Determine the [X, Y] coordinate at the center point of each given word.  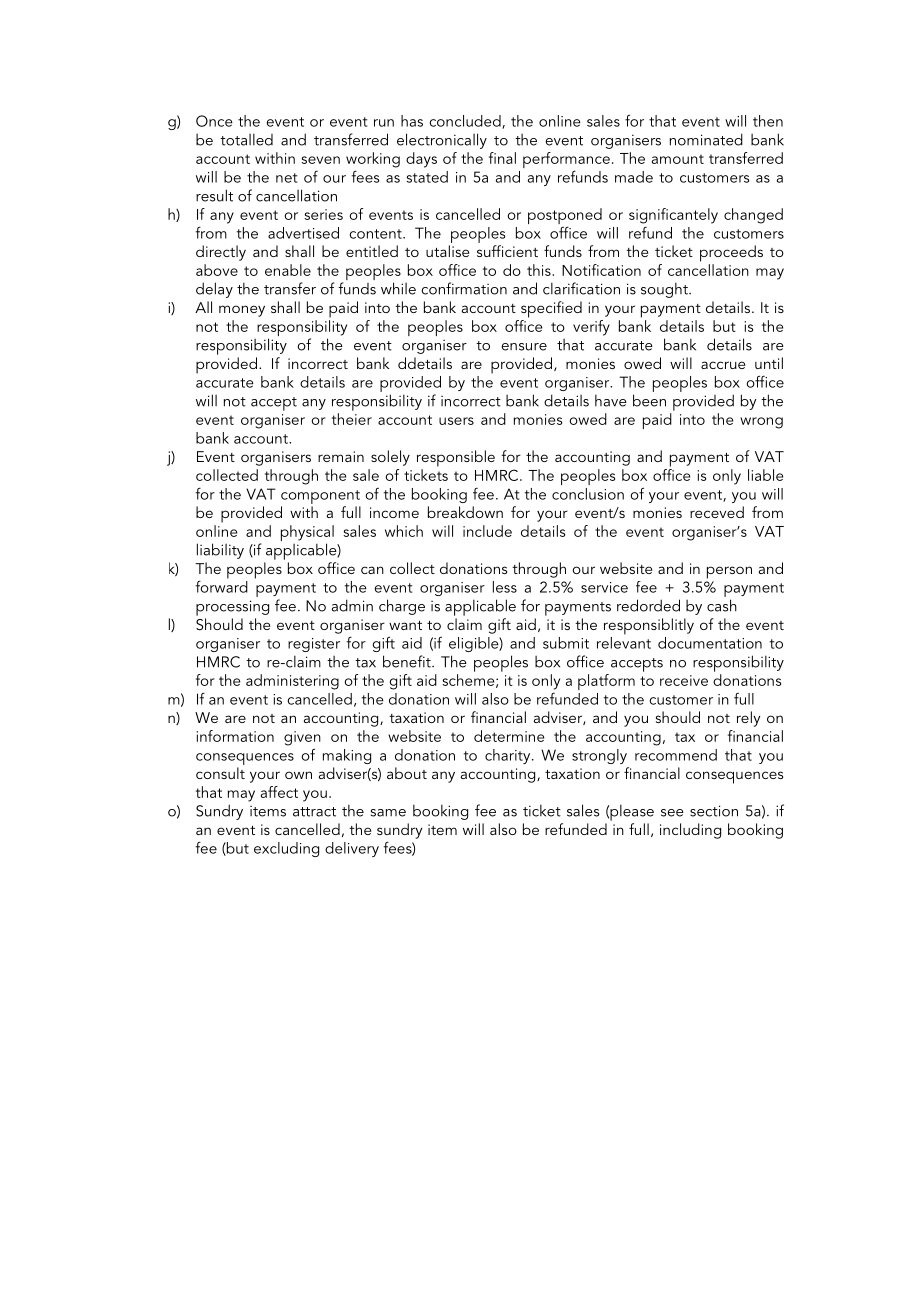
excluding [286, 849]
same [388, 813]
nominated [706, 139]
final [502, 158]
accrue [723, 365]
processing [232, 608]
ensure [524, 347]
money [242, 311]
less [505, 587]
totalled [246, 139]
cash [722, 605]
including [690, 831]
